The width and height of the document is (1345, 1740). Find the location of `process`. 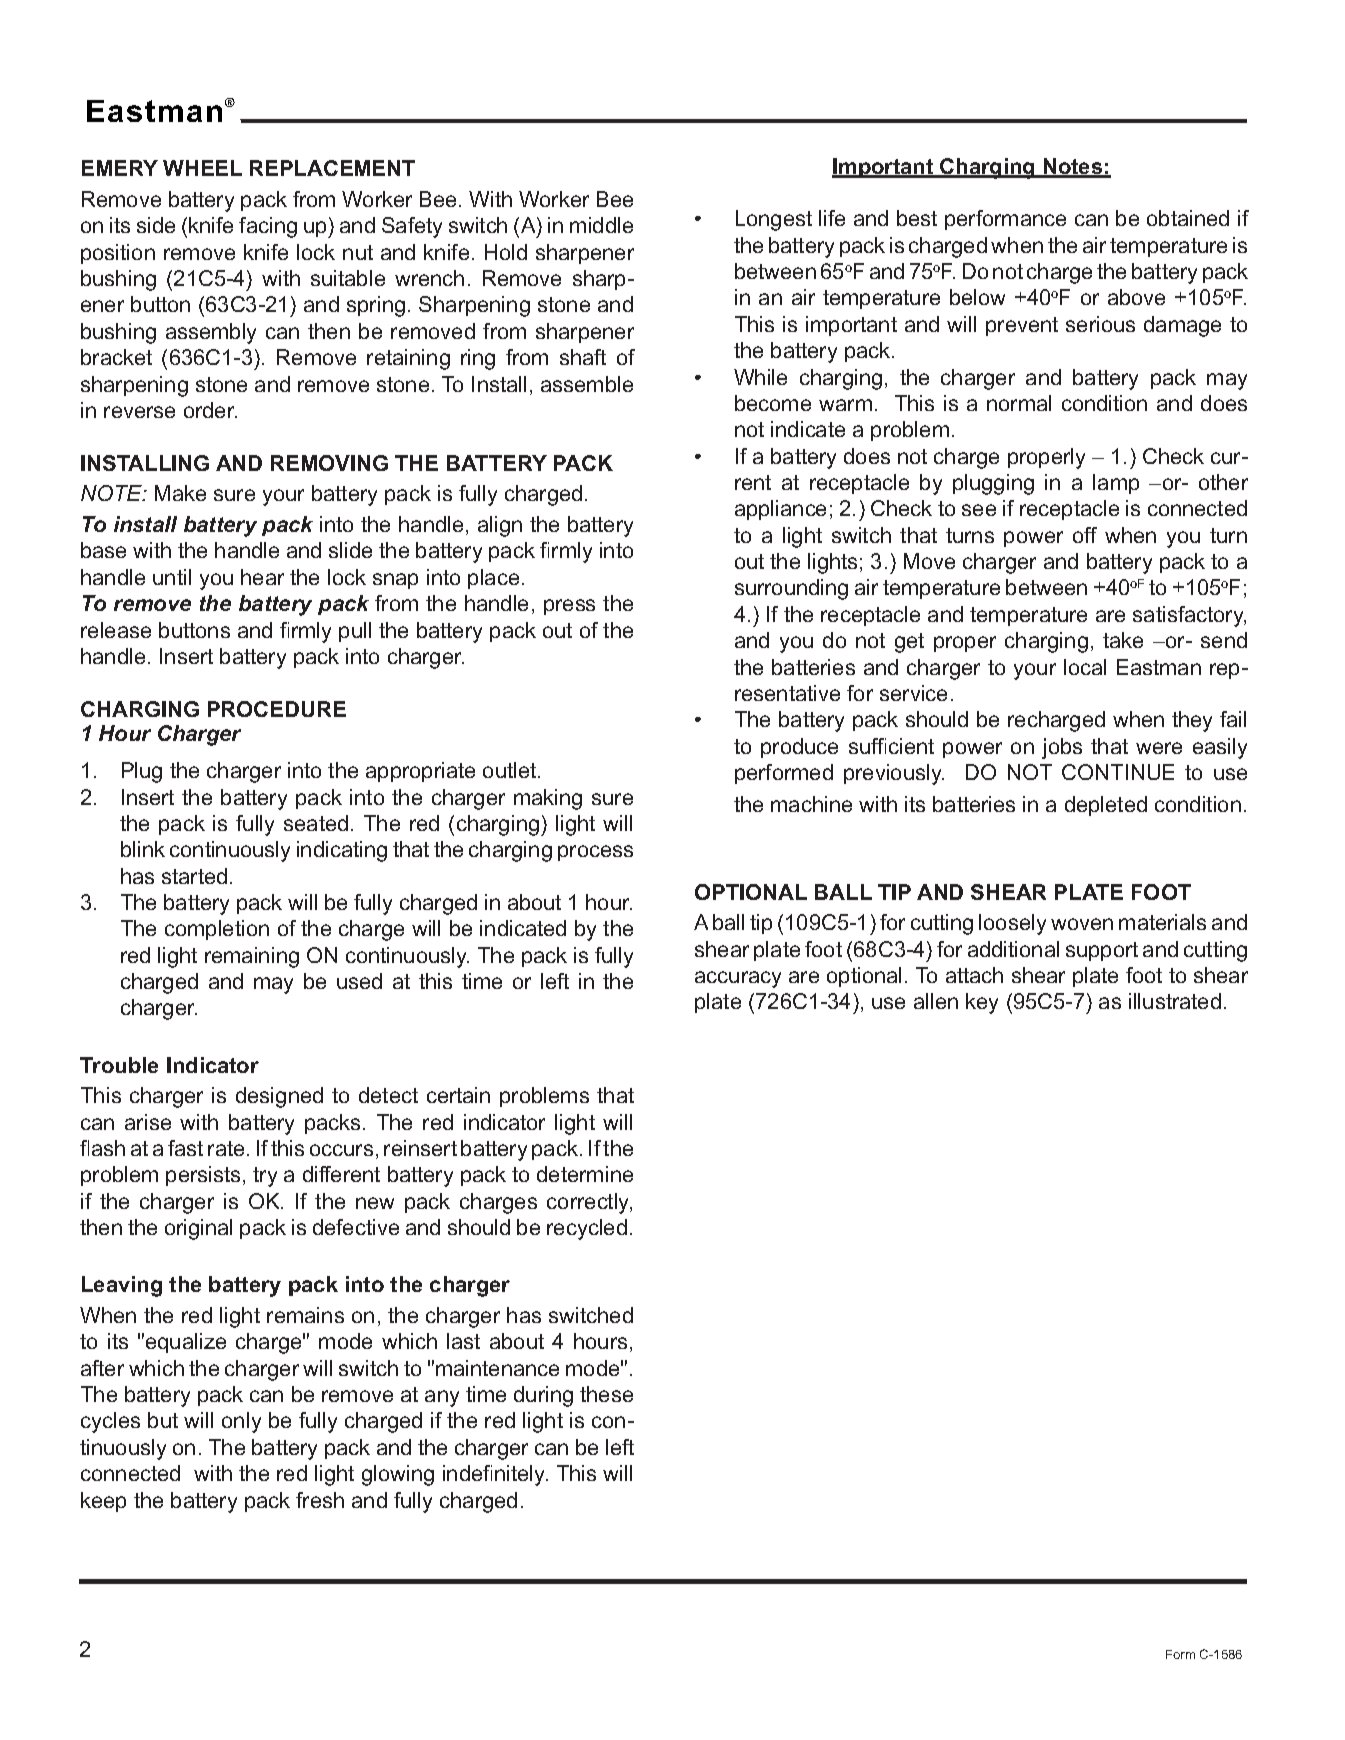

process is located at coordinates (595, 853).
